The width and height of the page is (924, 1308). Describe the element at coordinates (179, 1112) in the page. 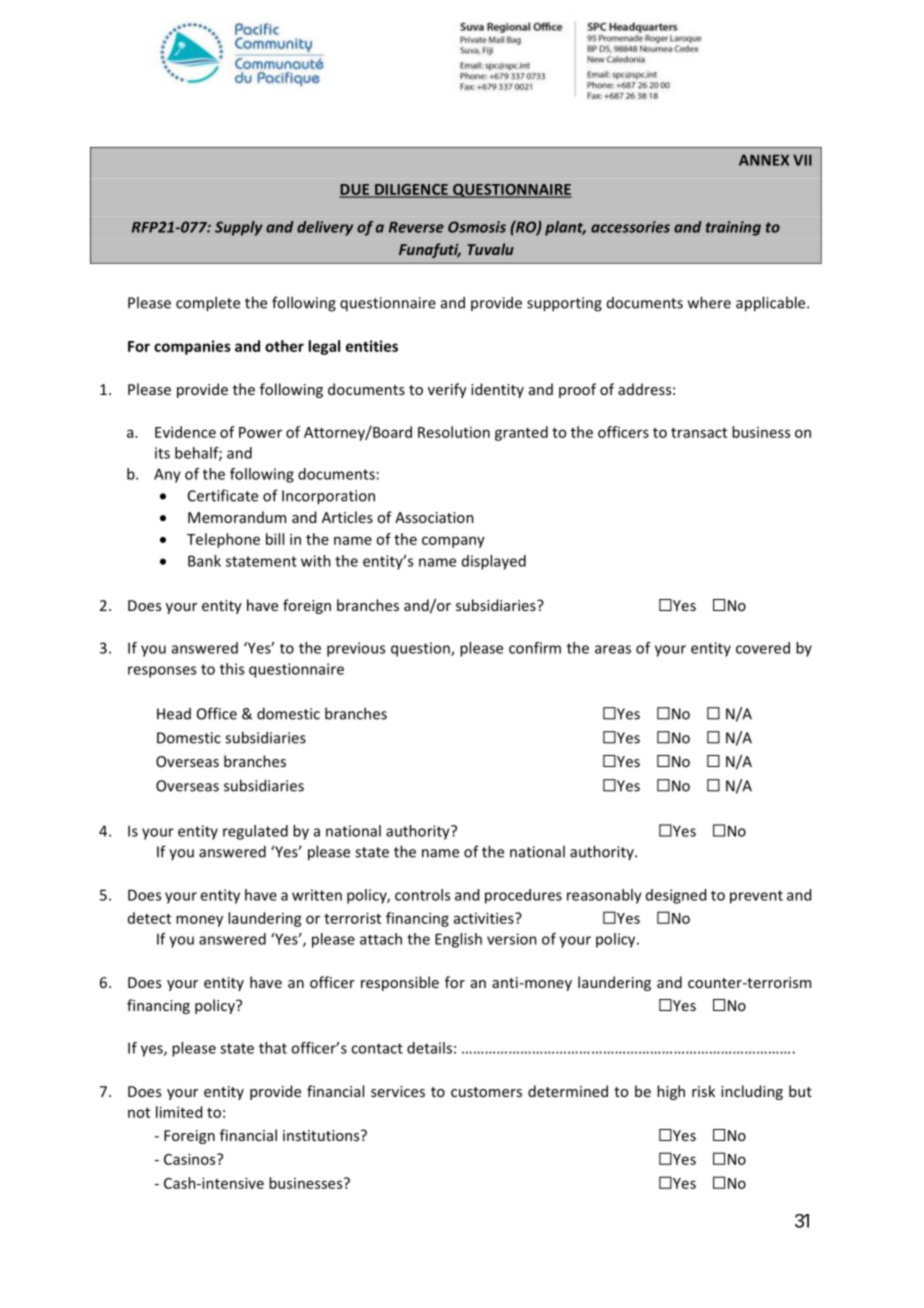

I see `limited` at that location.
